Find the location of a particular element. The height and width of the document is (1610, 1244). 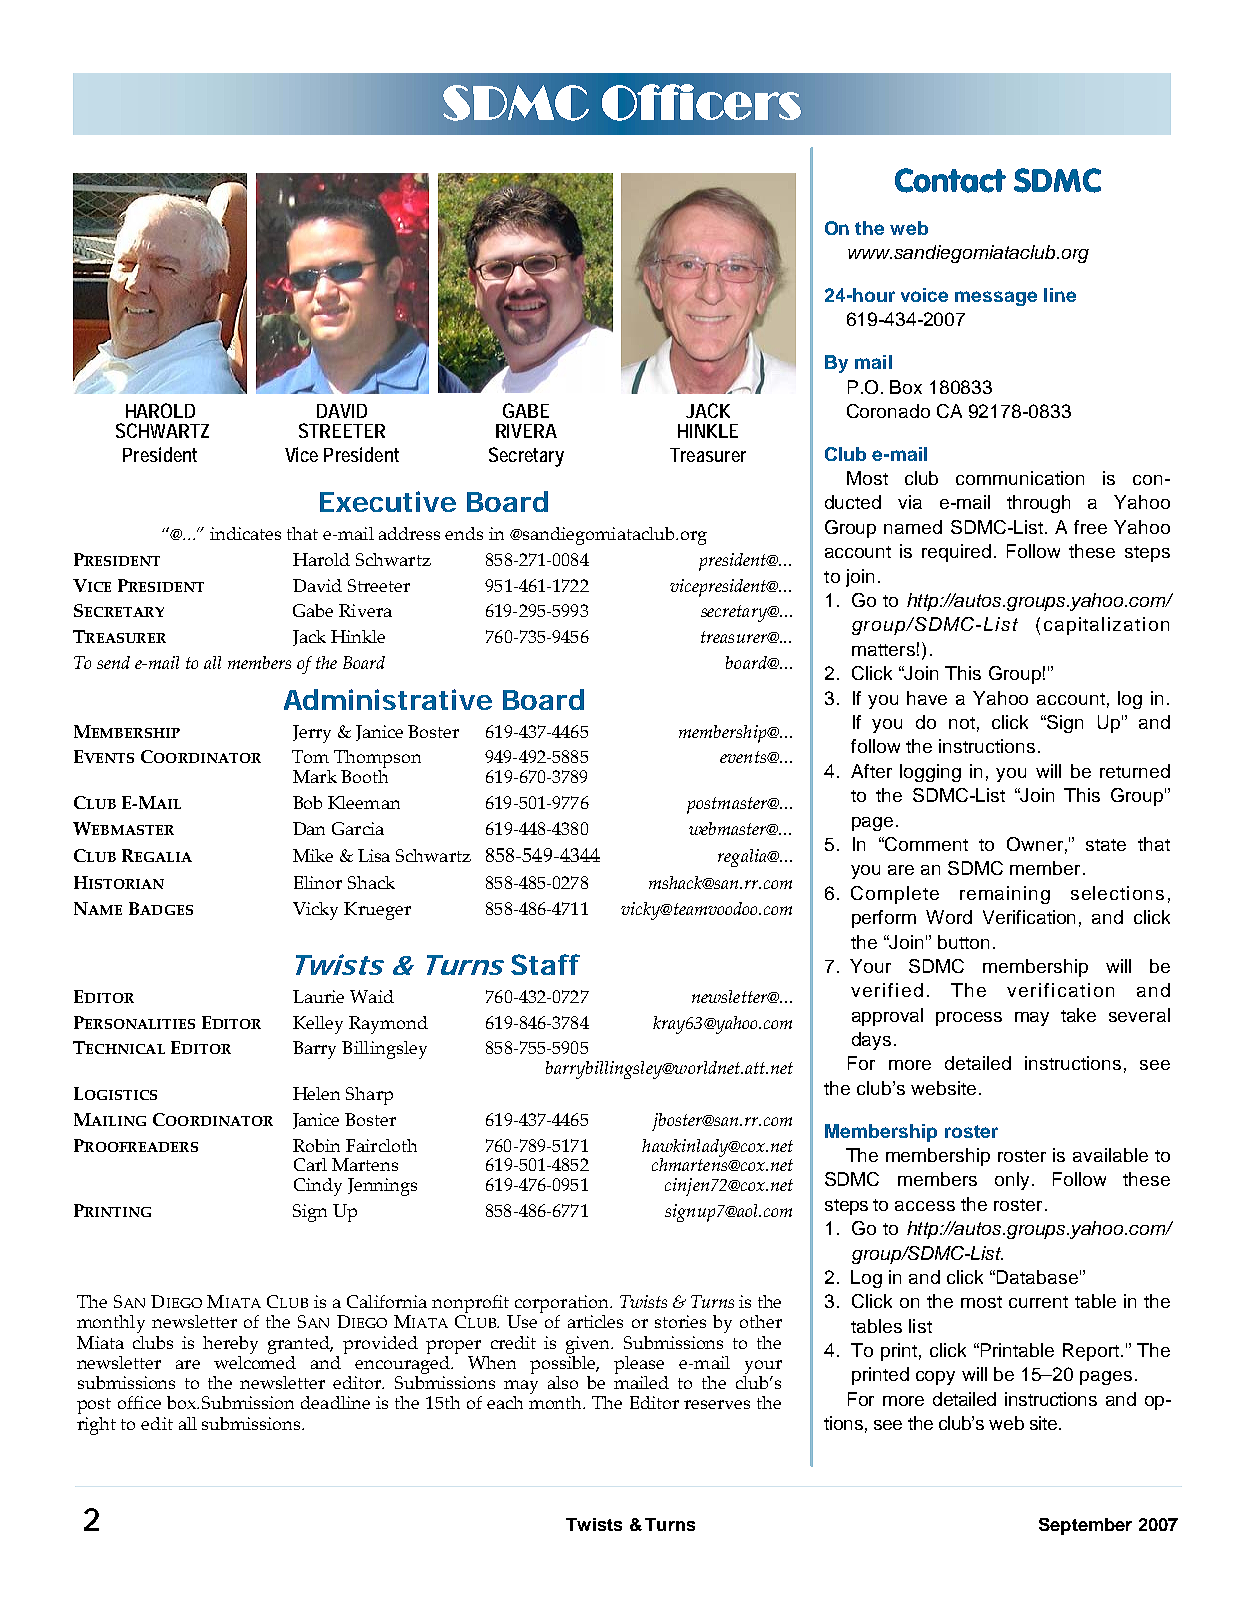

right is located at coordinates (96, 1426).
